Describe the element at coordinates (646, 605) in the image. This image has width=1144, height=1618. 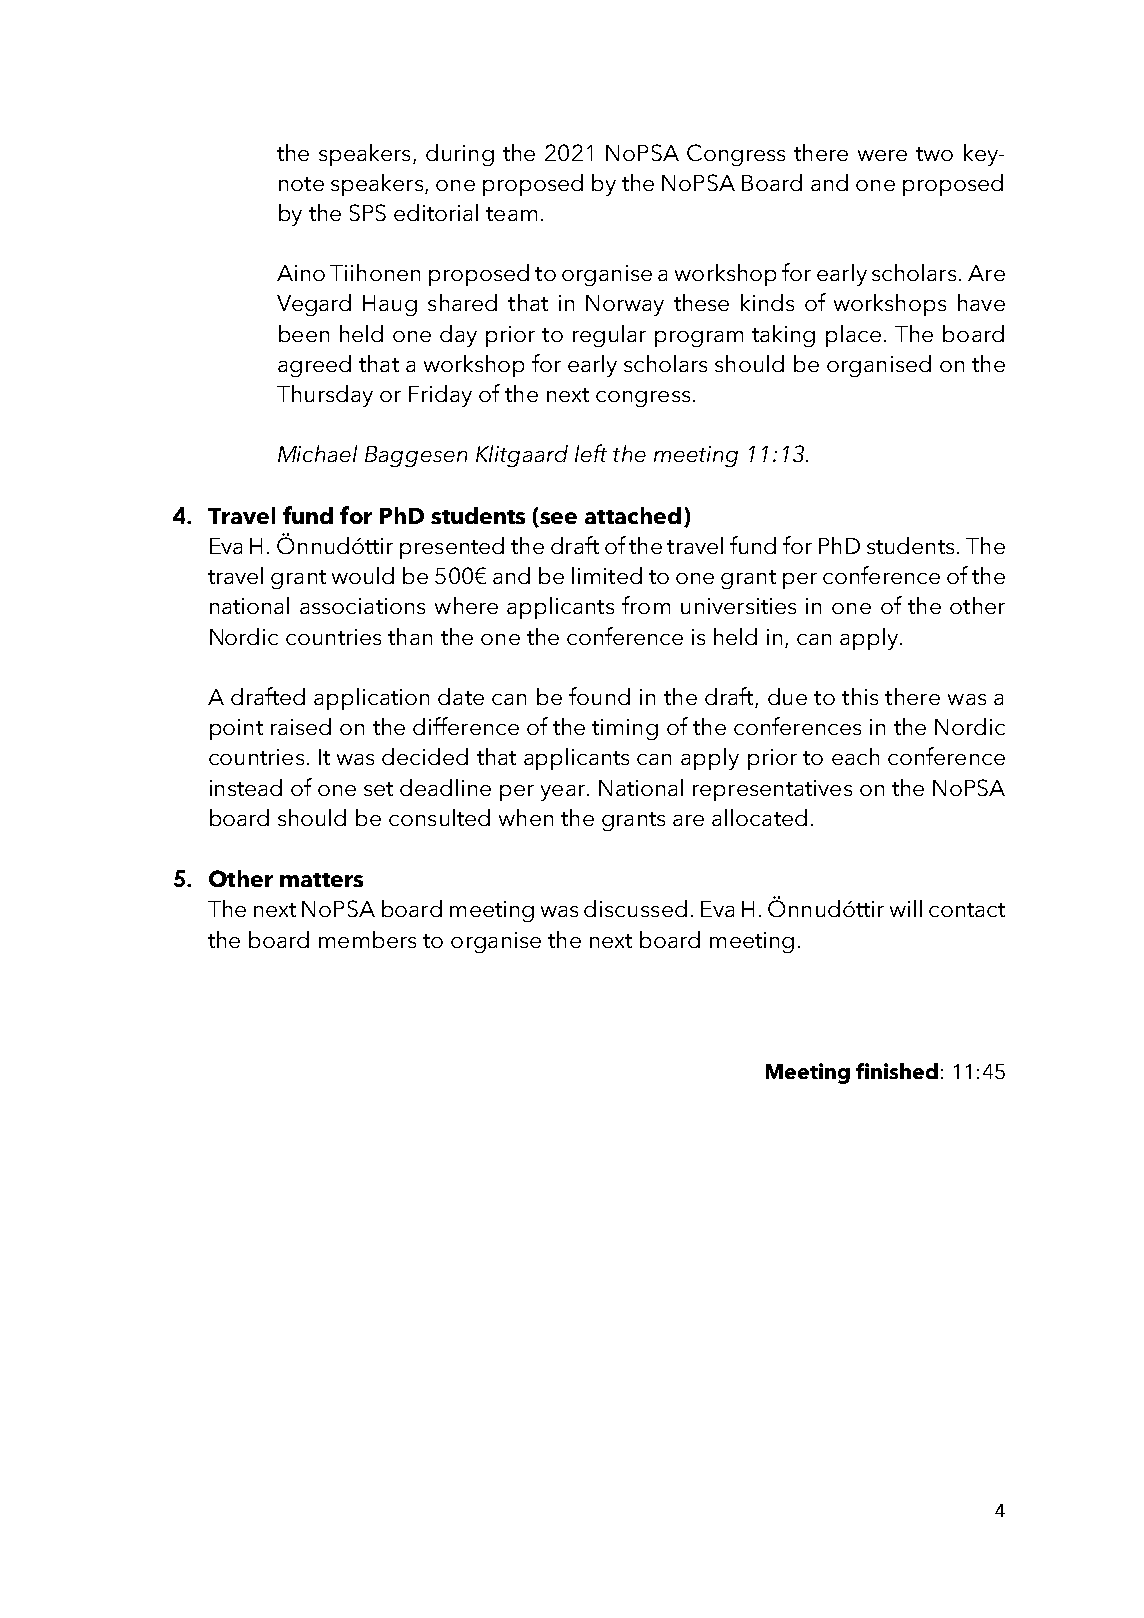
I see `from` at that location.
